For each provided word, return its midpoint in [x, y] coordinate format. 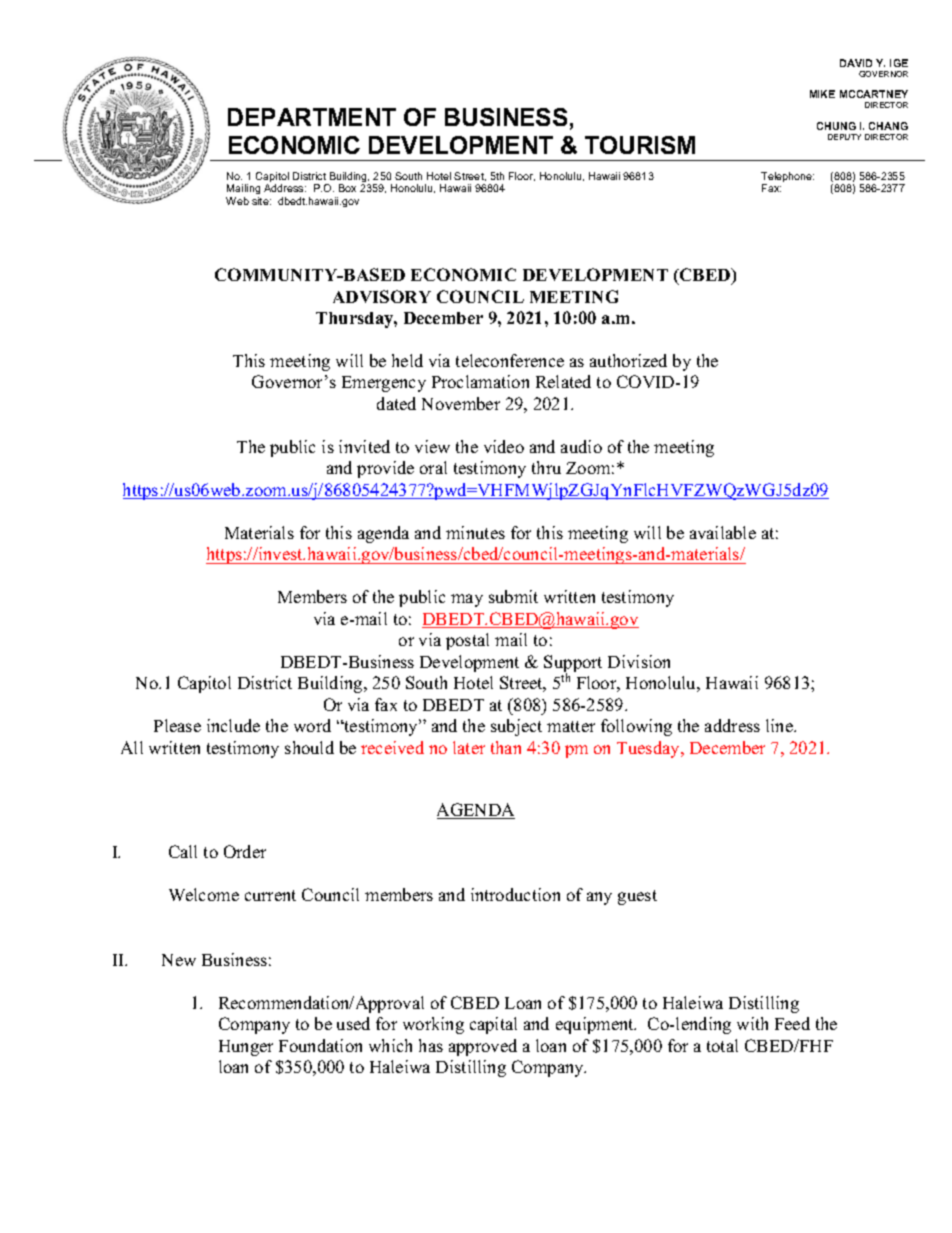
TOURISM [640, 145]
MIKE [822, 94]
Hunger [246, 1048]
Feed [792, 1023]
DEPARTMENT [312, 117]
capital [493, 1025]
